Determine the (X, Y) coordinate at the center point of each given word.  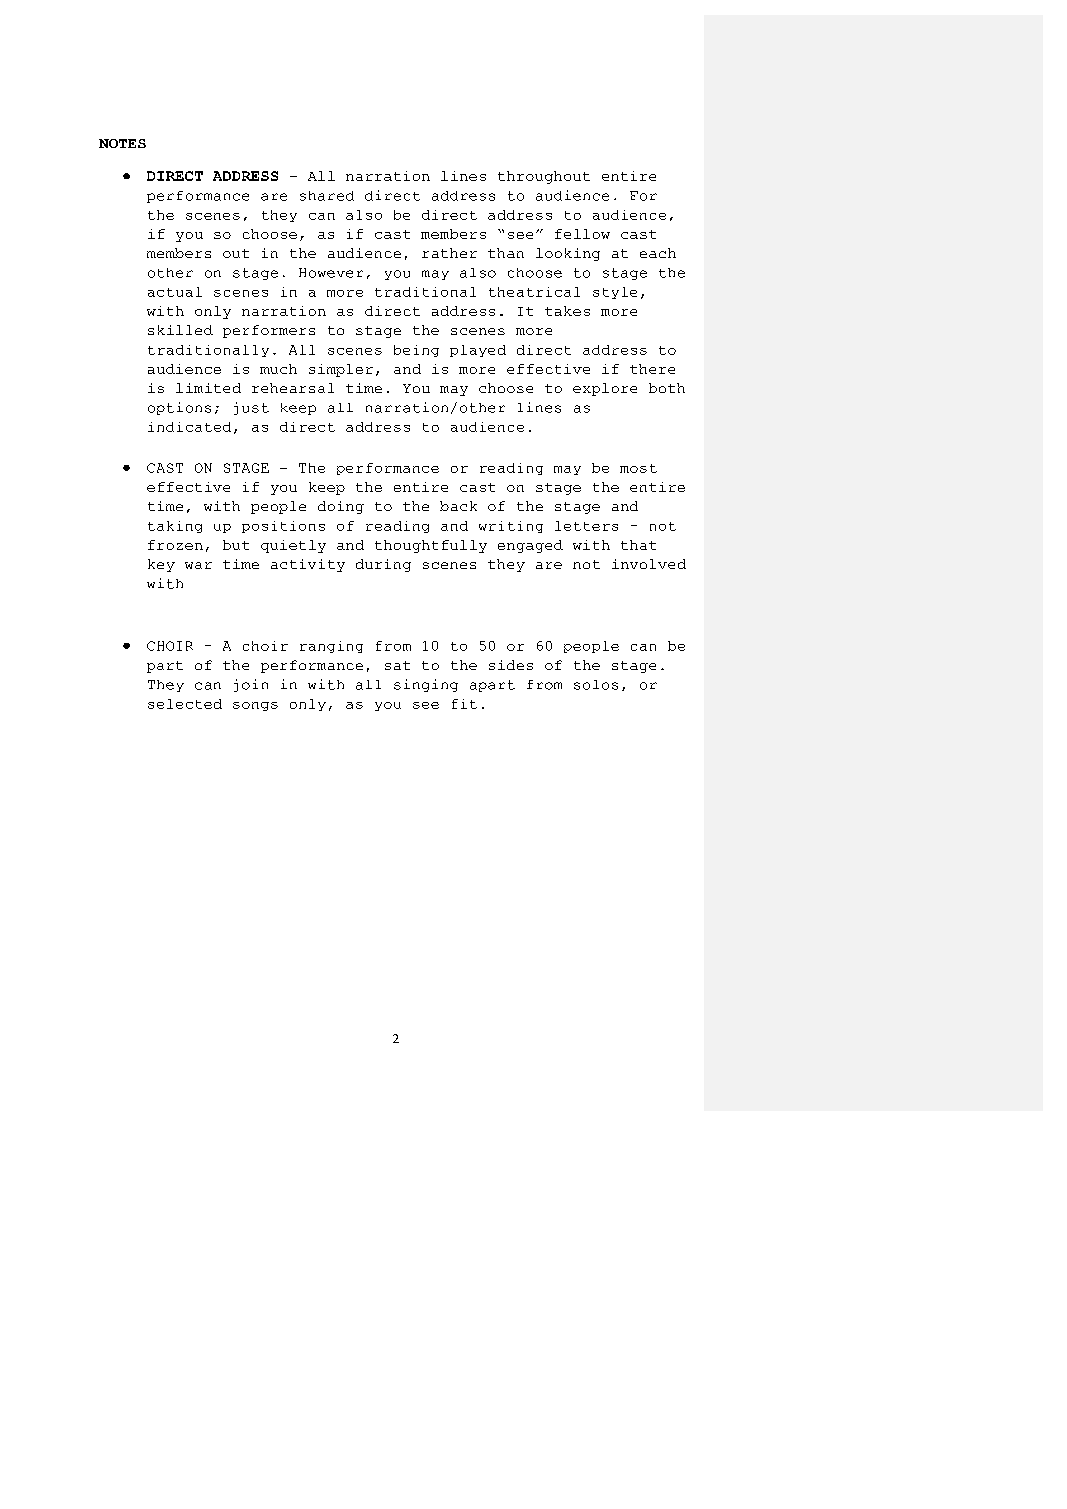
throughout (544, 177)
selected (185, 704)
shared (327, 196)
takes (567, 311)
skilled (180, 330)
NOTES (122, 143)
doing (341, 507)
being (416, 351)
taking (175, 527)
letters (586, 526)
